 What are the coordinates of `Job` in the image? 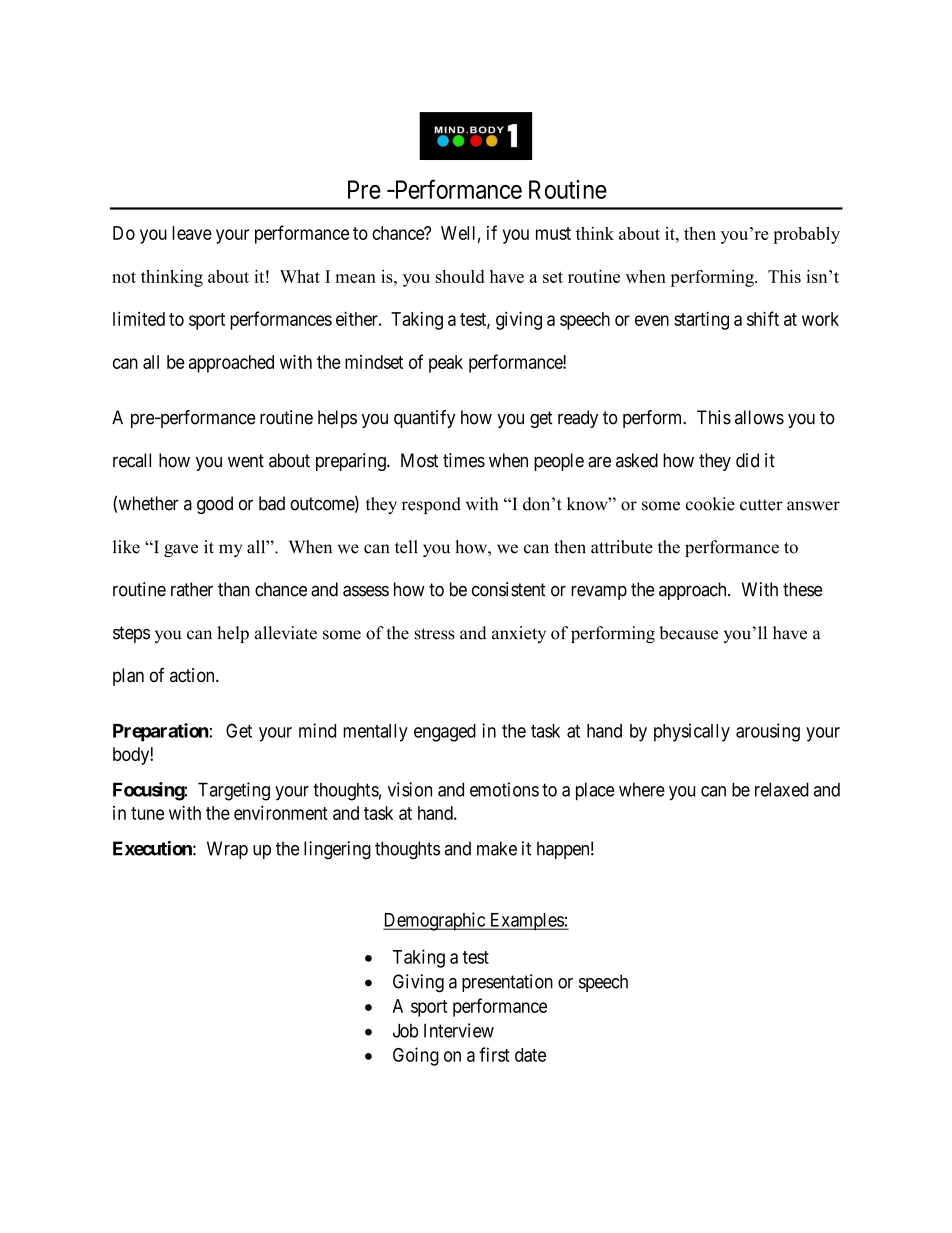 It's located at (405, 1030).
